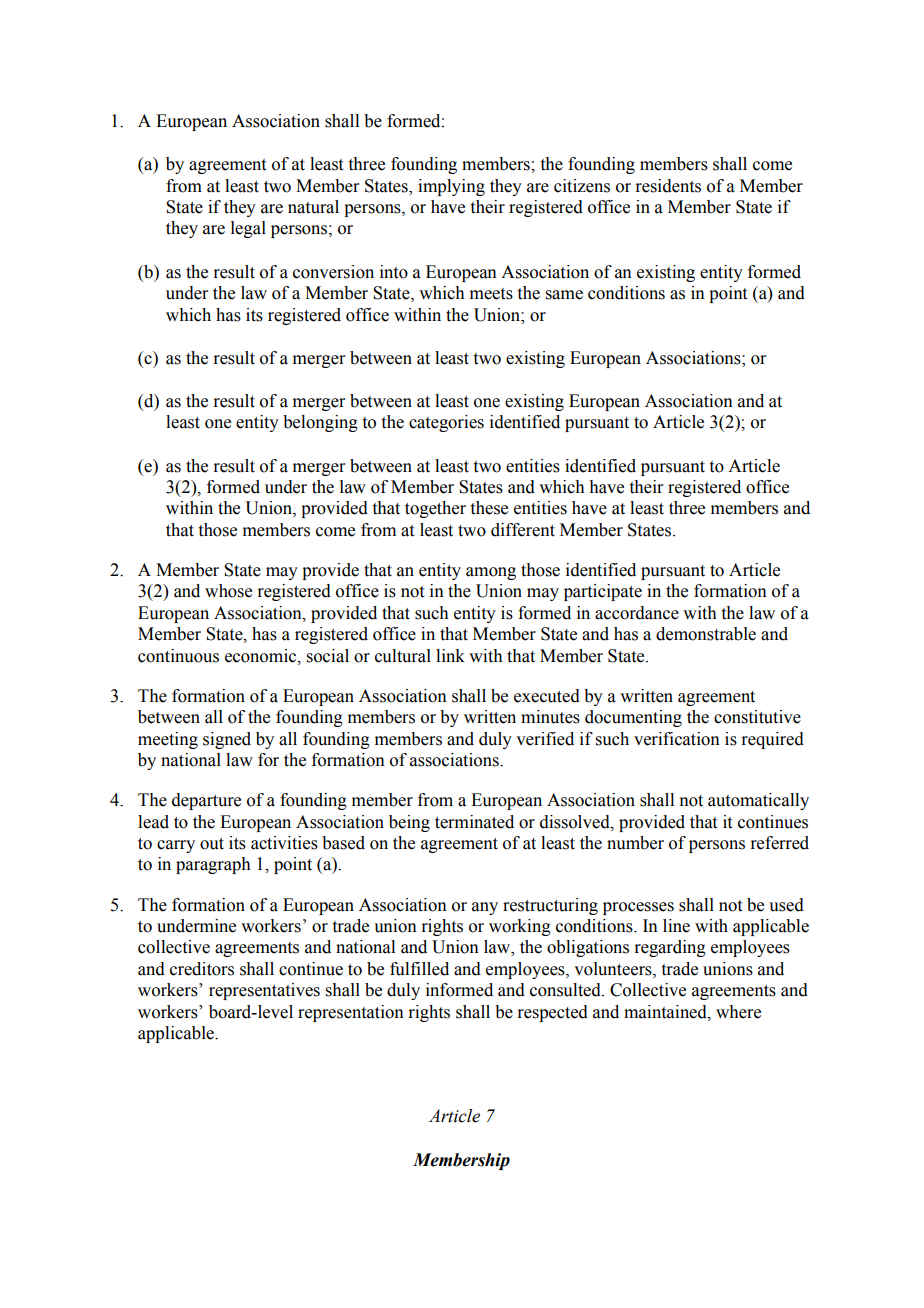  I want to click on among, so click(491, 573).
